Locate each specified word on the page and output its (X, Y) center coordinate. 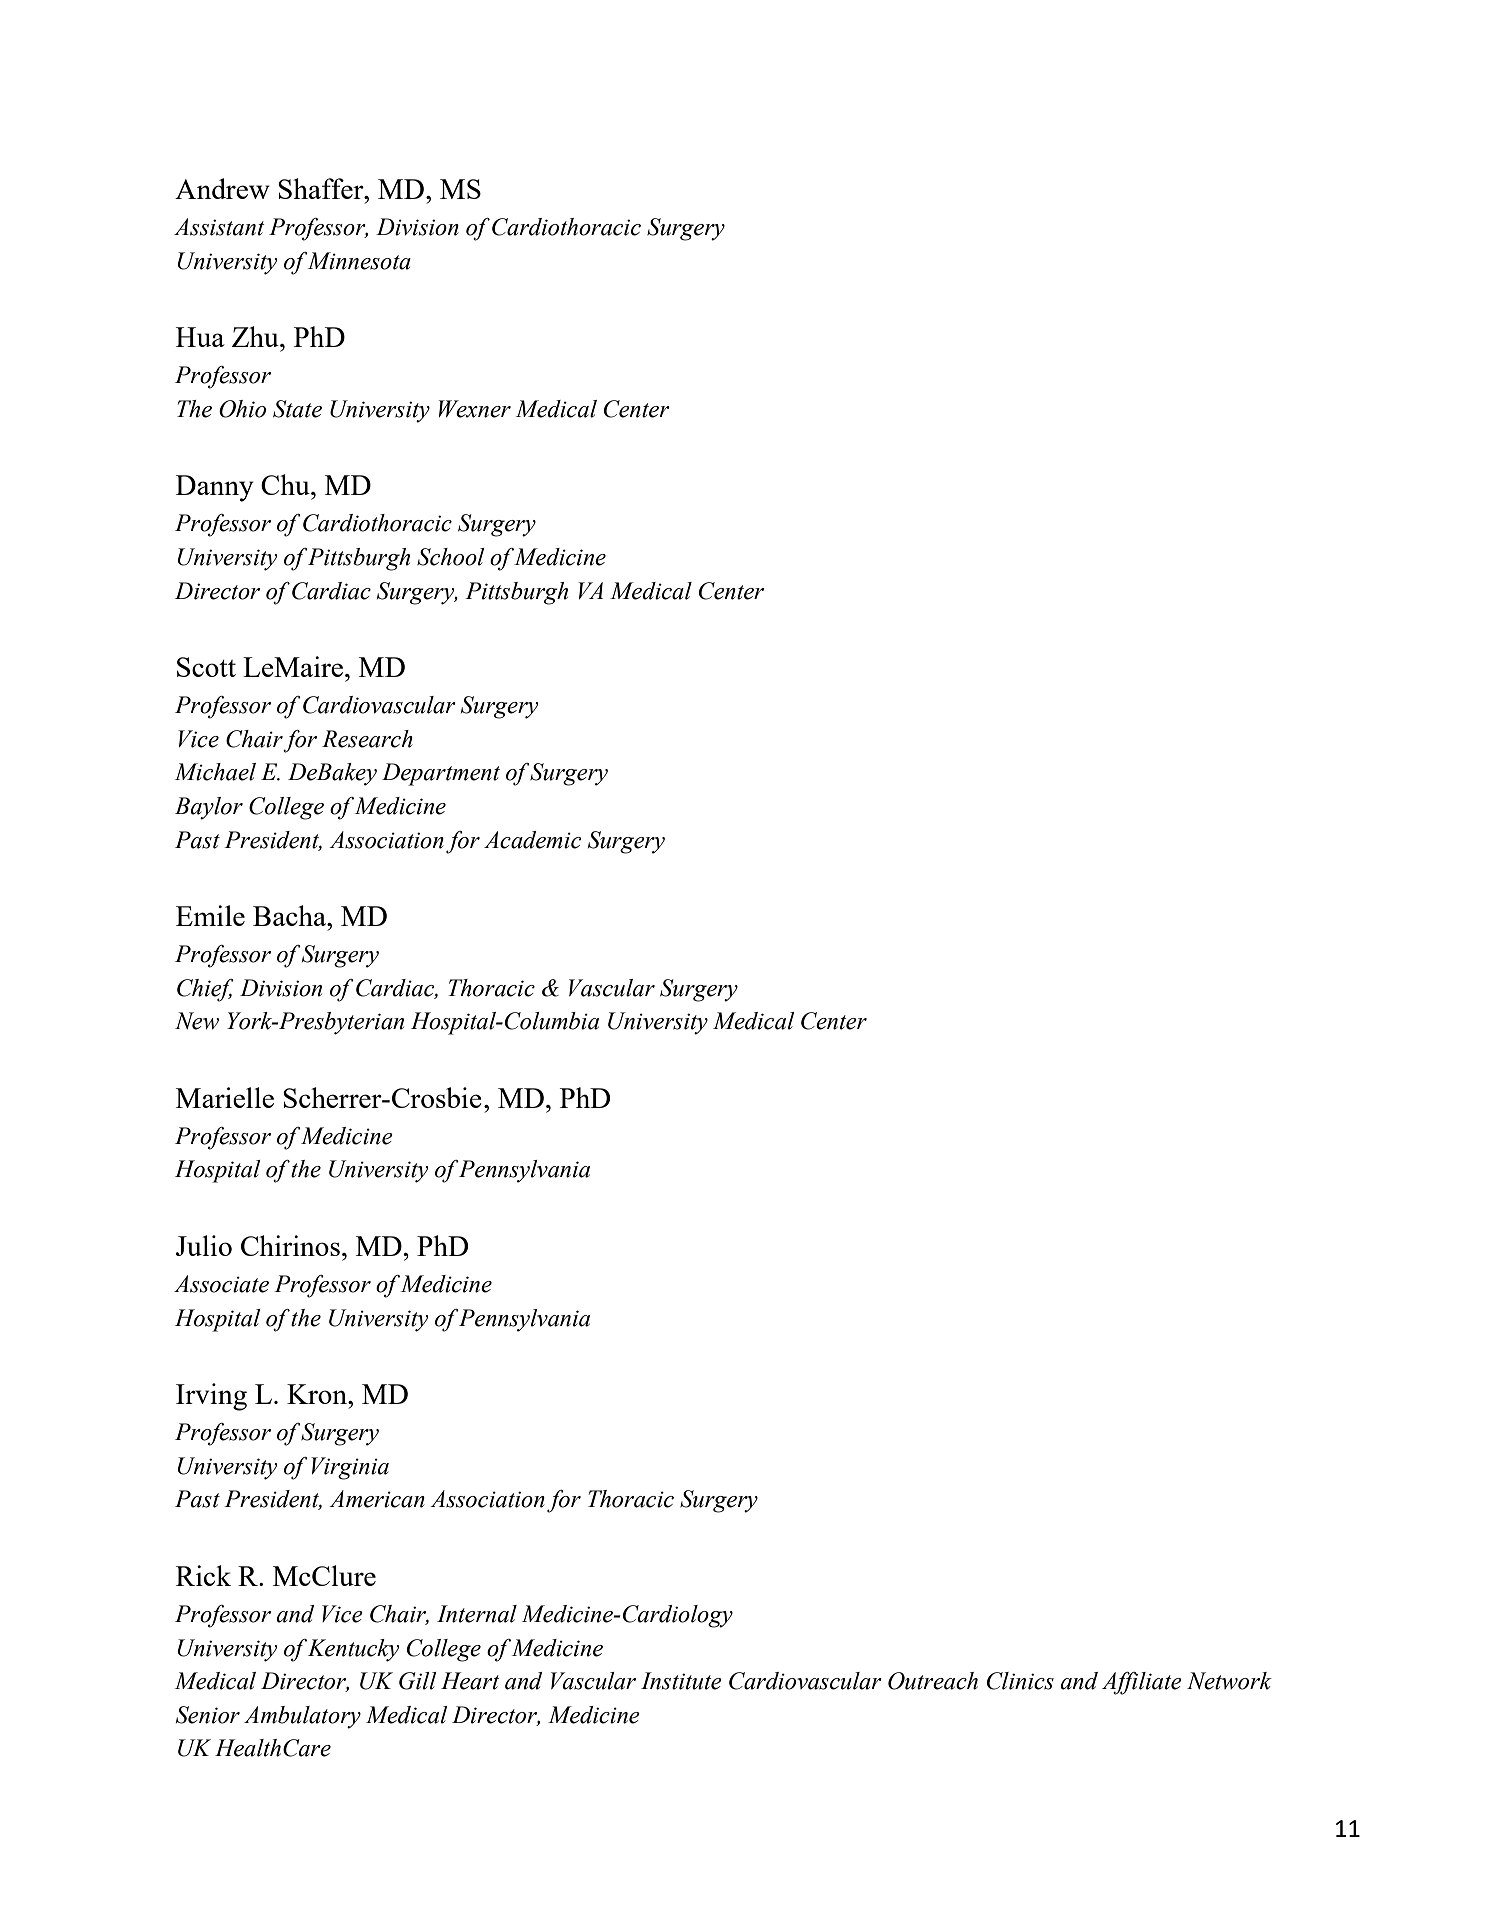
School (451, 557)
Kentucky (353, 1650)
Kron (318, 1394)
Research (367, 739)
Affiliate (1142, 1683)
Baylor (209, 808)
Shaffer (322, 188)
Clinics (1020, 1681)
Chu (286, 484)
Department (441, 774)
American (377, 1499)
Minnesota (359, 261)
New (197, 1021)
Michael (215, 772)
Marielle (225, 1097)
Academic (532, 840)
